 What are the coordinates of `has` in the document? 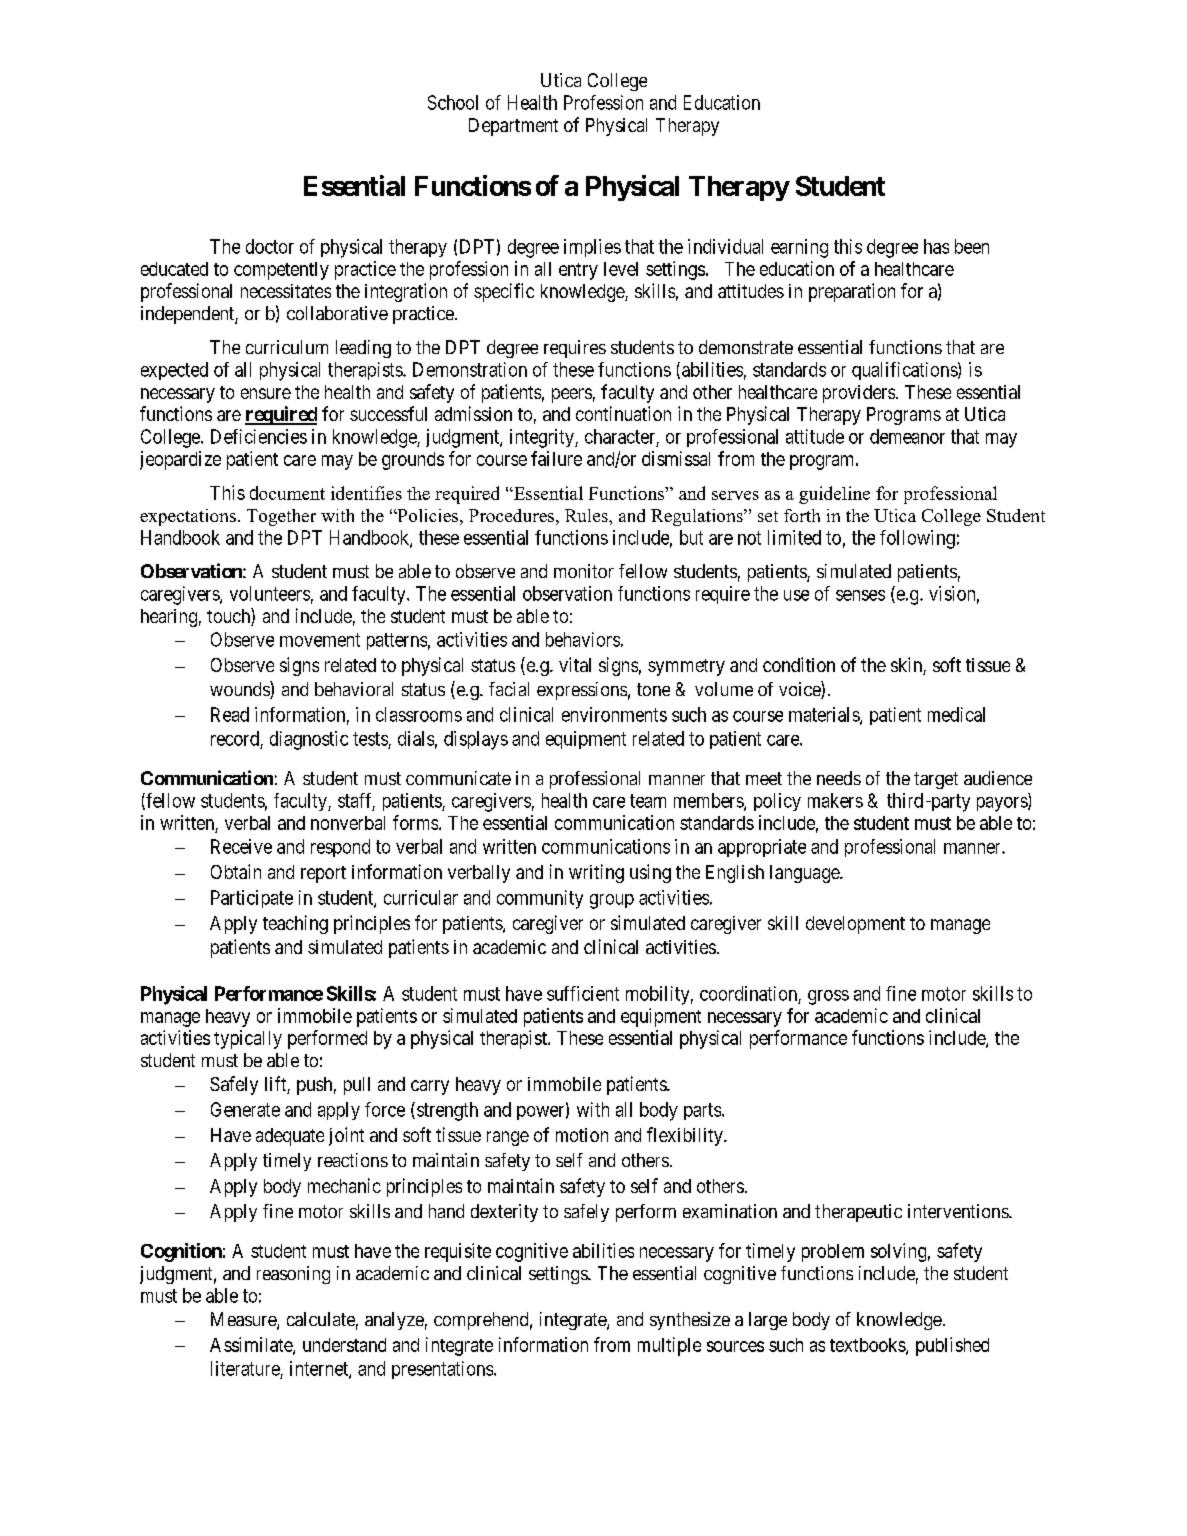 It's located at (936, 246).
